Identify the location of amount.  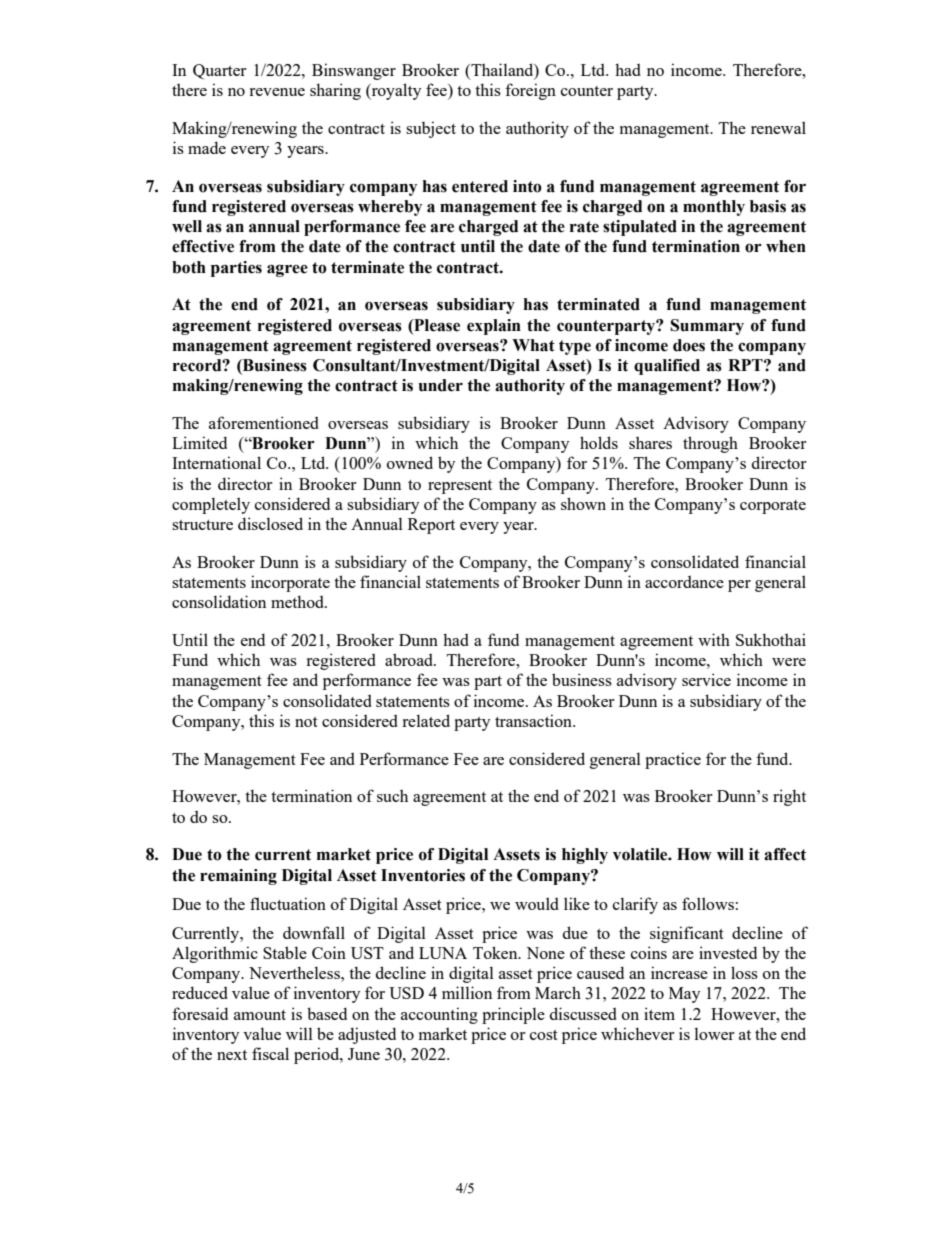
(260, 1015).
